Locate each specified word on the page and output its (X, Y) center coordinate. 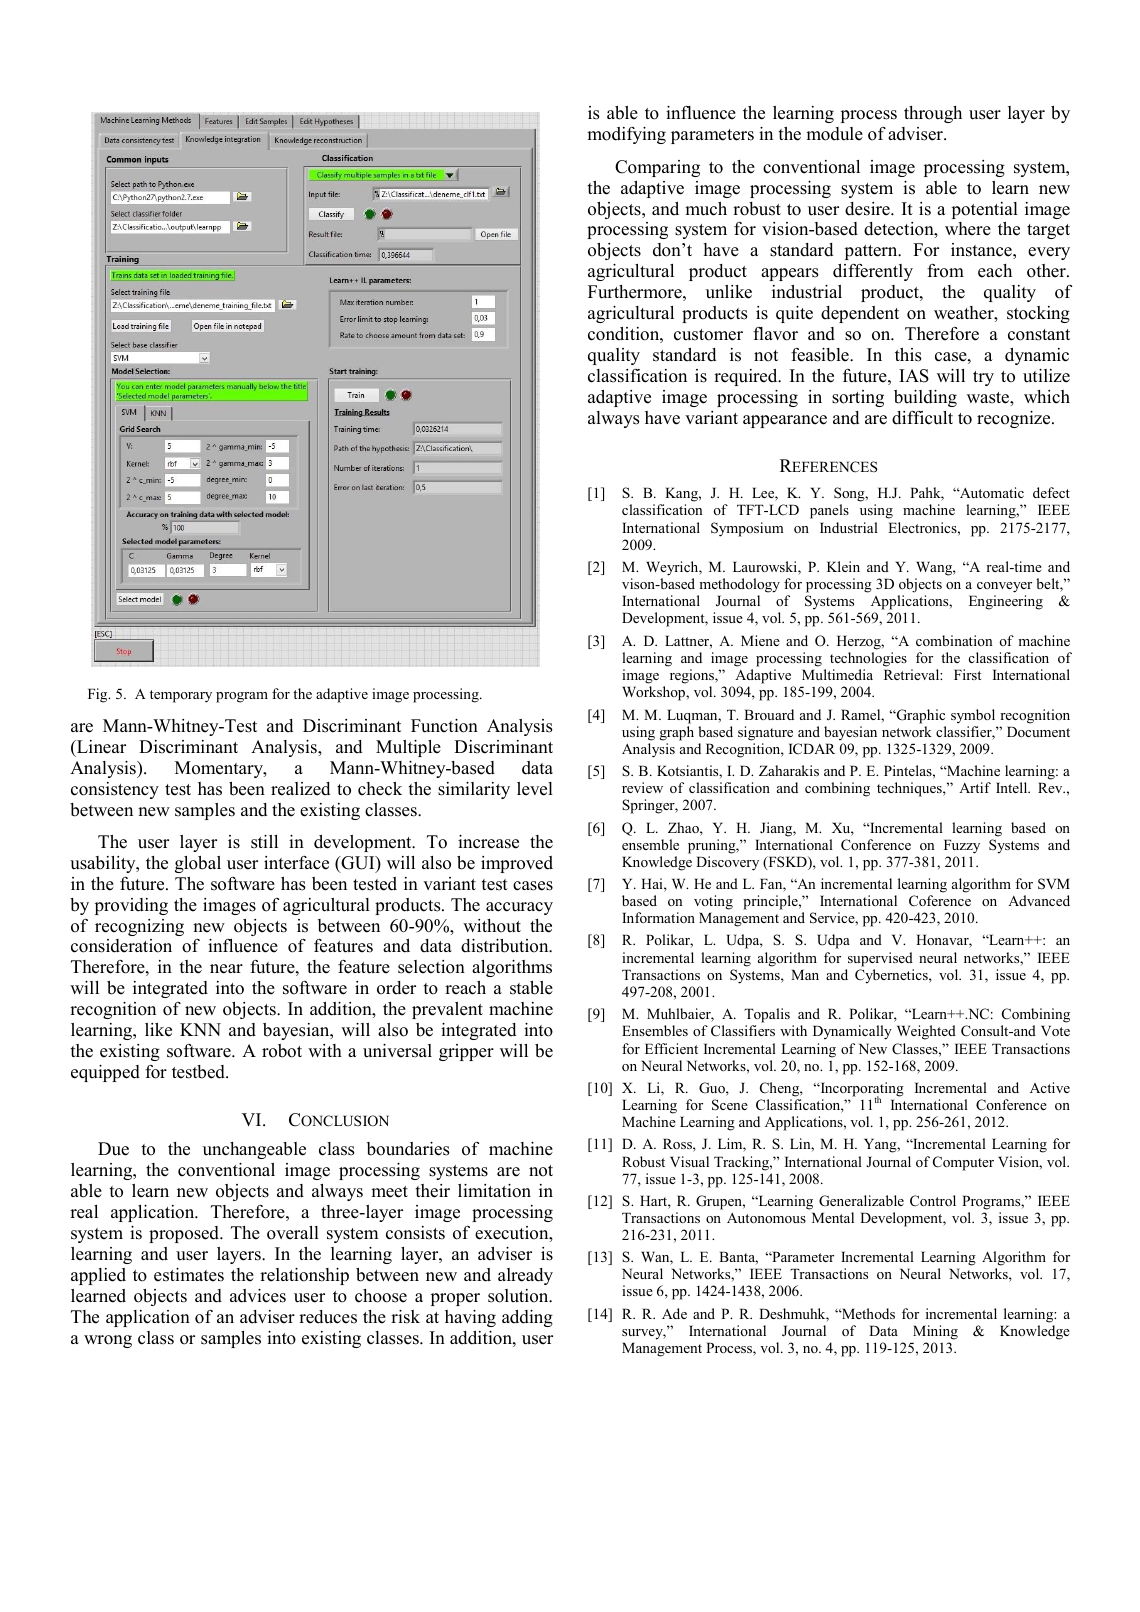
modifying (626, 135)
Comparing (657, 168)
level (535, 789)
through (933, 114)
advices (258, 1296)
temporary (181, 696)
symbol (973, 716)
